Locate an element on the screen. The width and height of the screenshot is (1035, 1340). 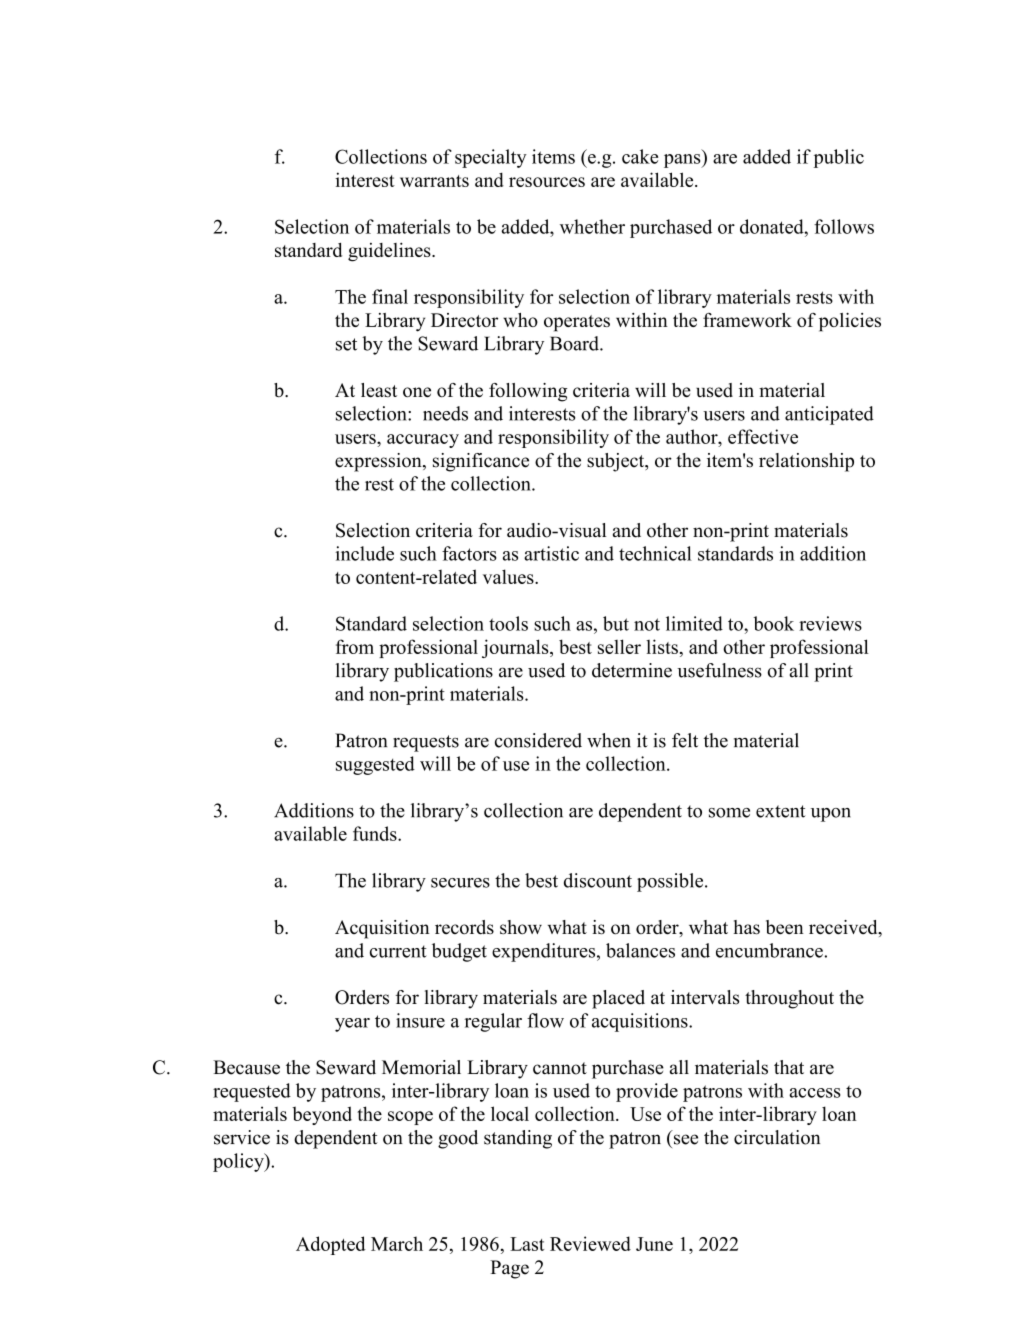
book is located at coordinates (773, 623).
